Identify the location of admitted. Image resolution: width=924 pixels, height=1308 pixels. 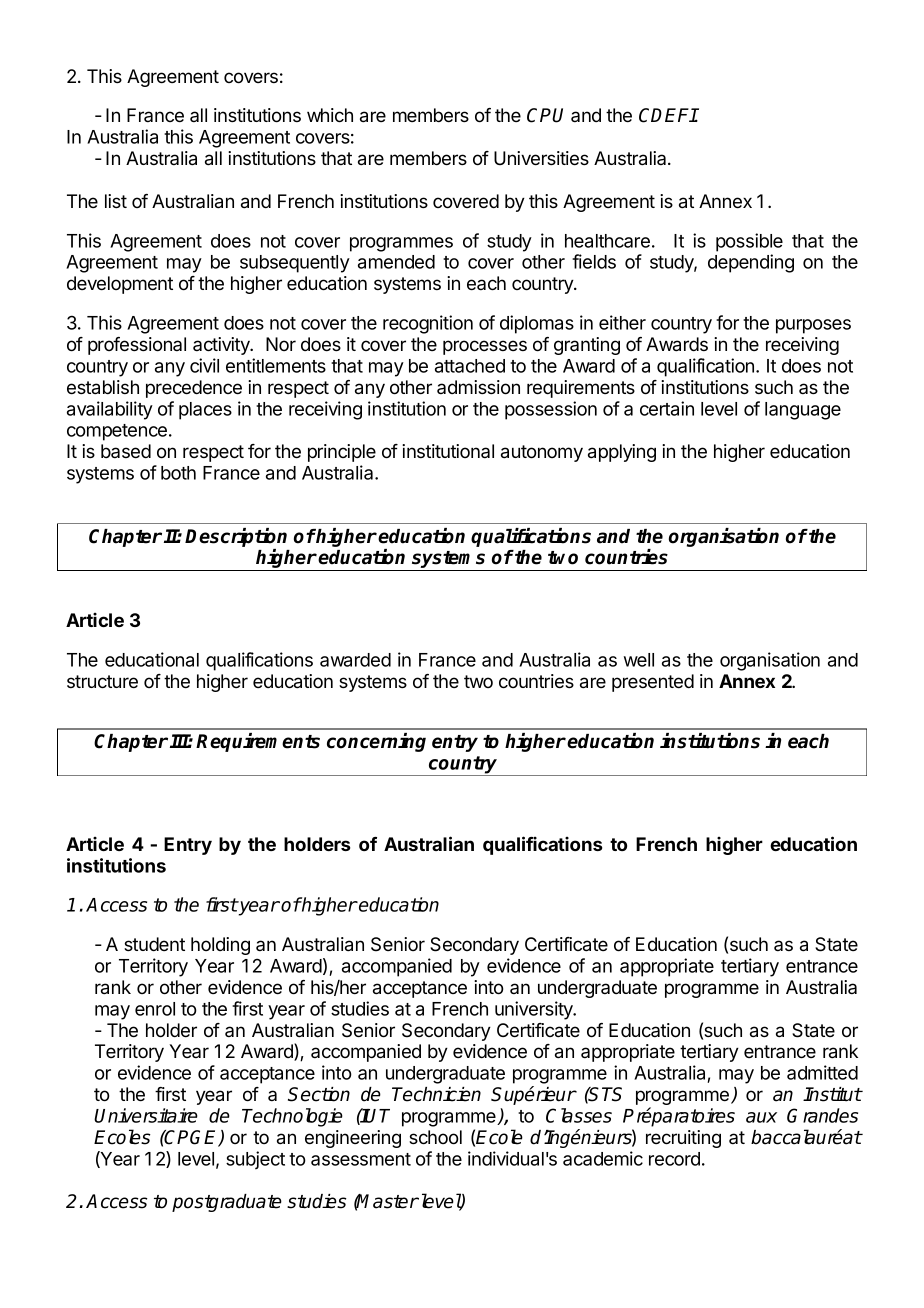
(822, 1072).
